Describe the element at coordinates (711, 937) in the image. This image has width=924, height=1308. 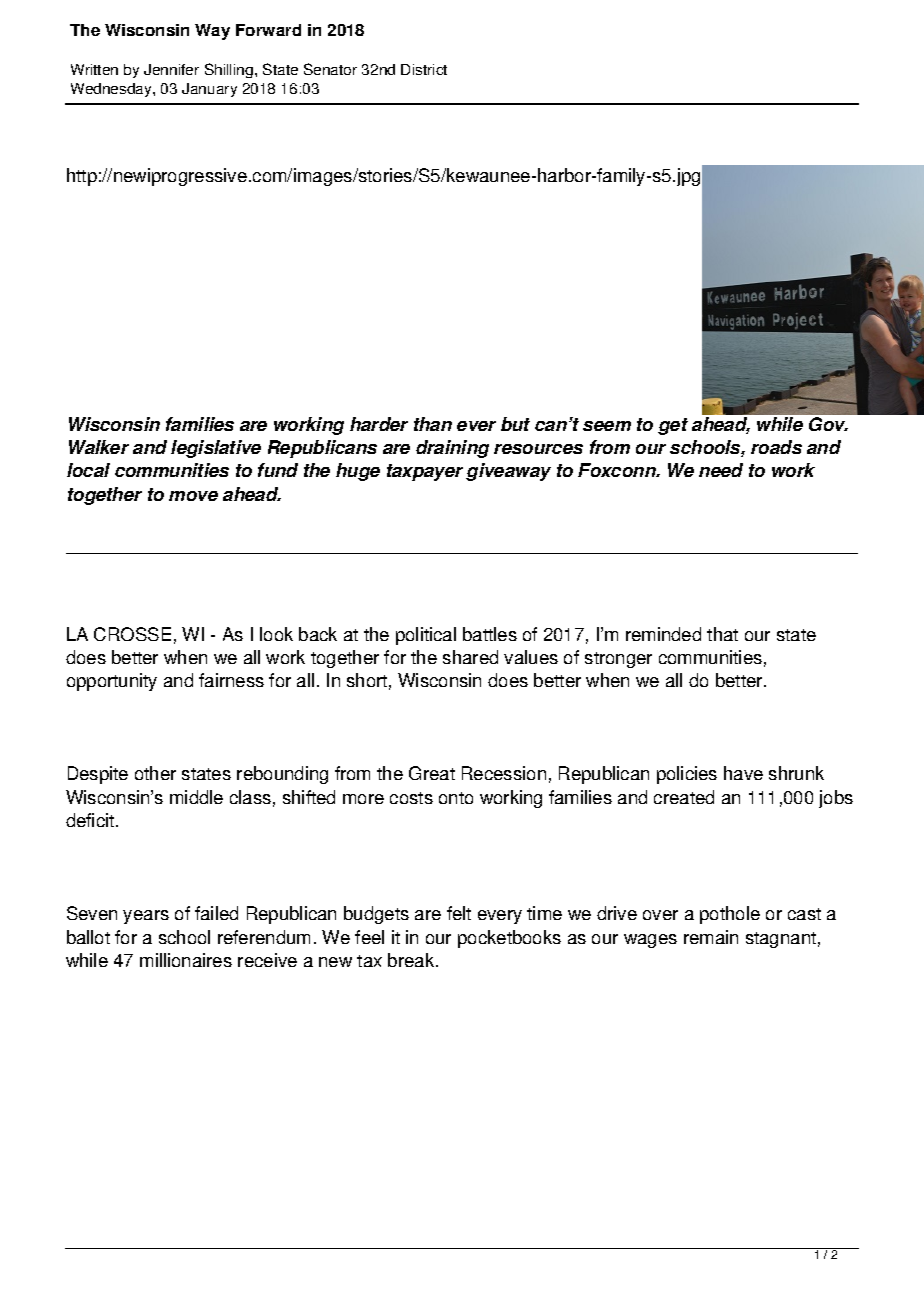
I see `remain` at that location.
